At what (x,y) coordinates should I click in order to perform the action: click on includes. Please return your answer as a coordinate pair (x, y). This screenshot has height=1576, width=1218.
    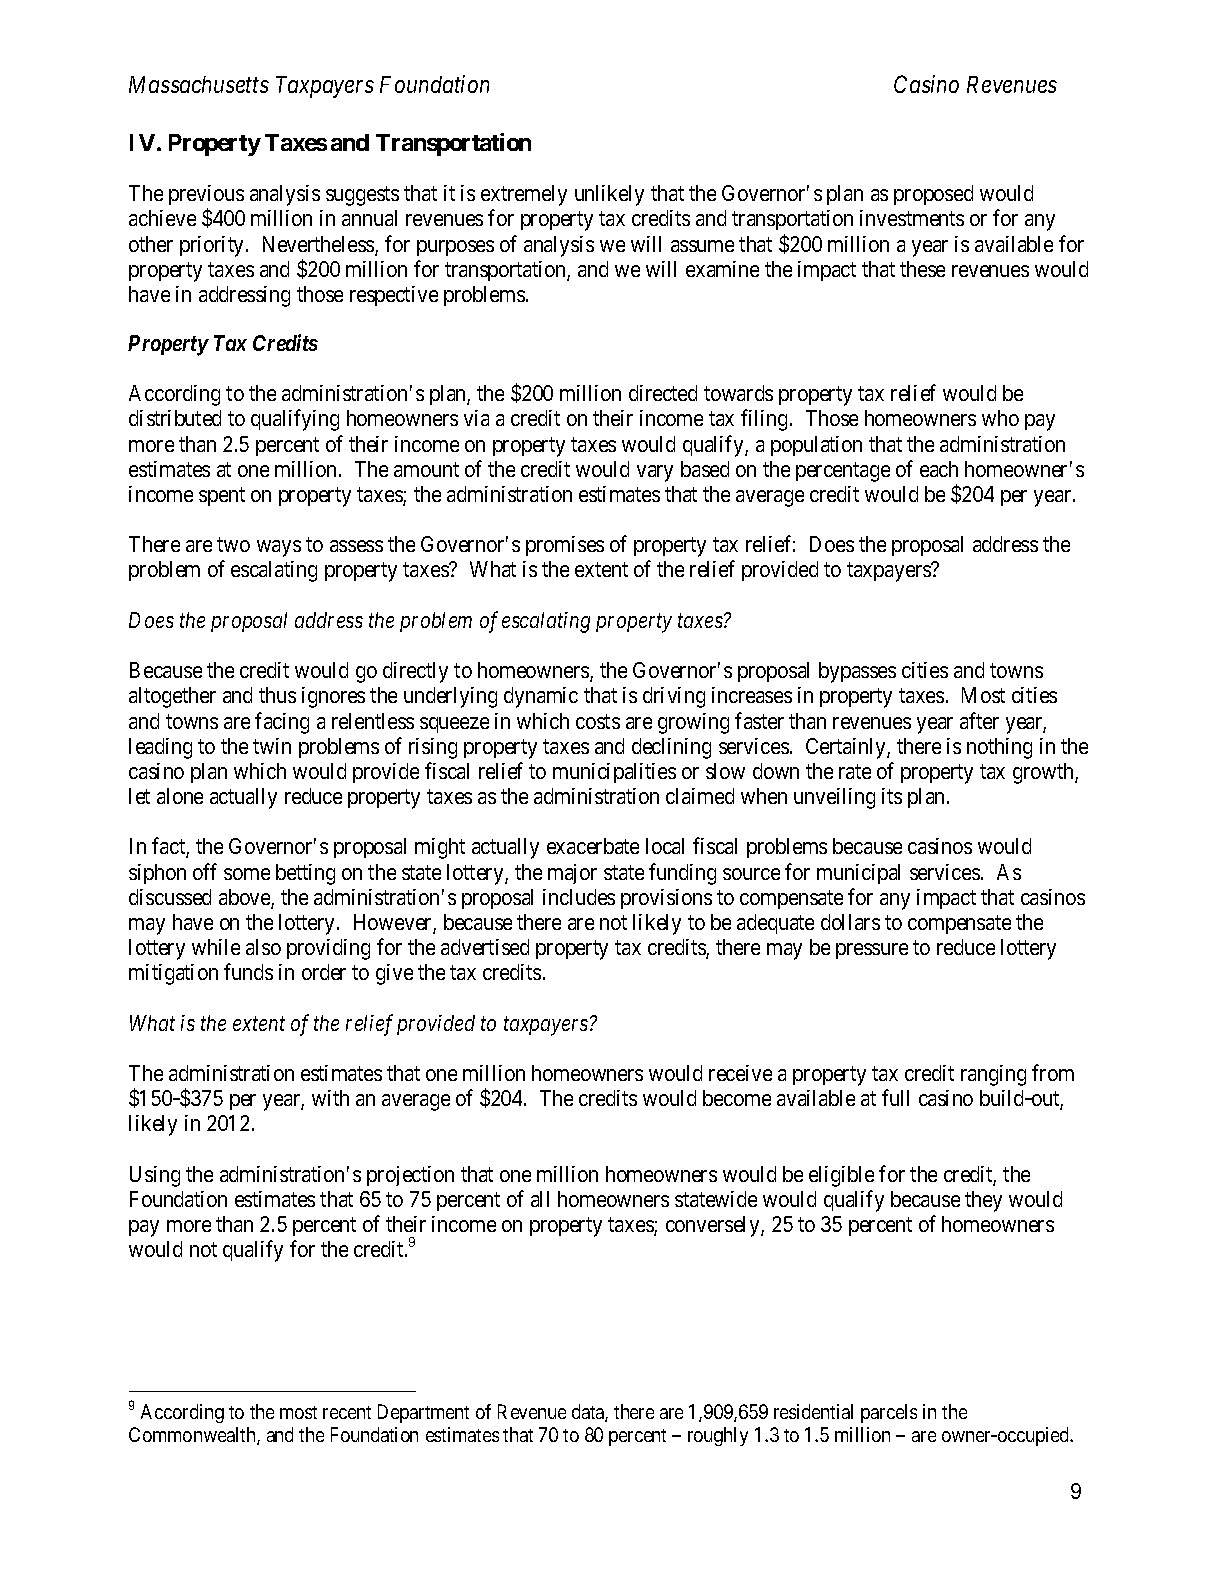
    Looking at the image, I should click on (579, 897).
